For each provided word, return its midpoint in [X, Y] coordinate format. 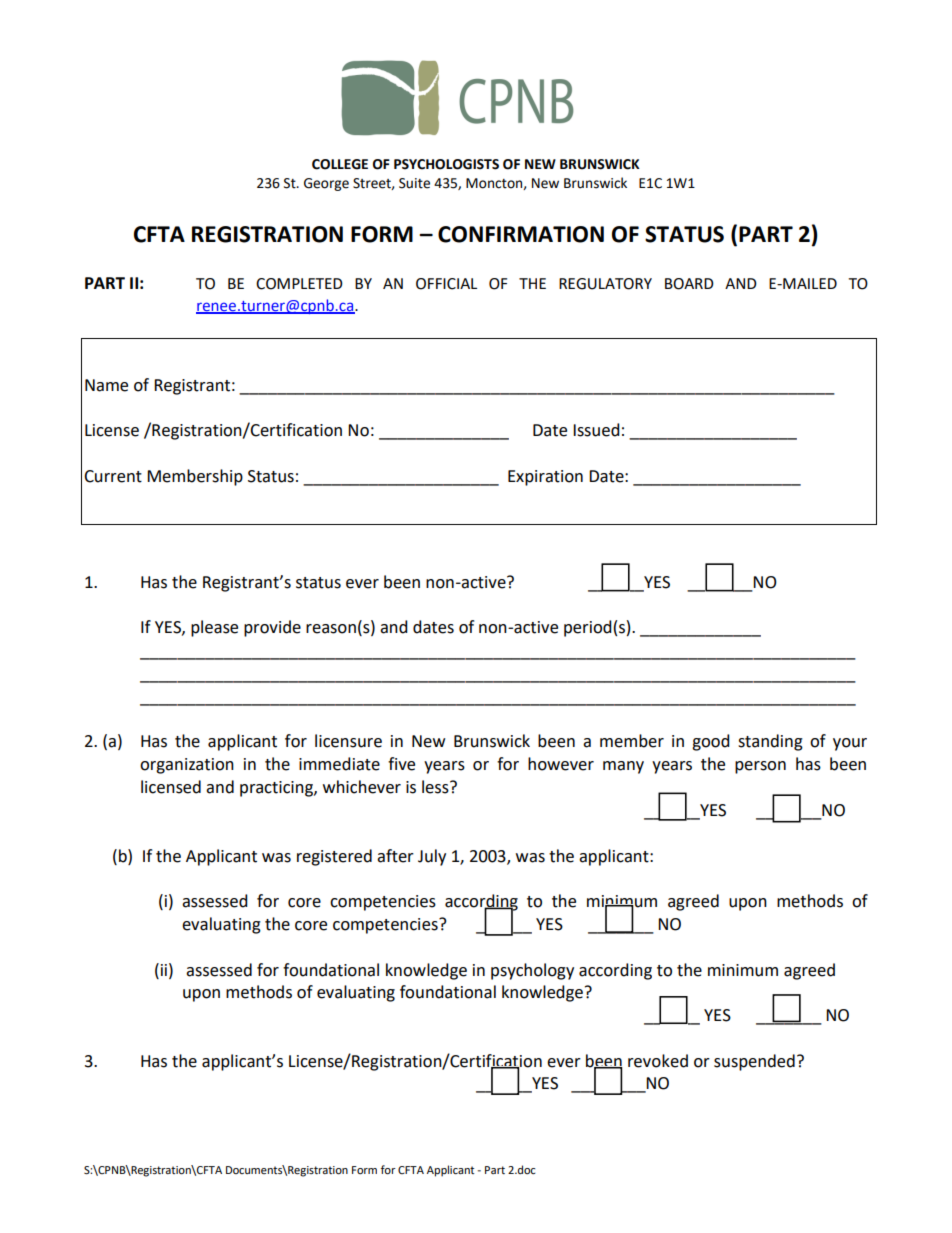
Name [106, 385]
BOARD [689, 284]
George [326, 184]
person [760, 767]
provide [272, 628]
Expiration [545, 478]
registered [334, 857]
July [432, 857]
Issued [596, 430]
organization [187, 766]
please [214, 628]
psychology [532, 971]
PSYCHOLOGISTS [446, 164]
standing [770, 742]
